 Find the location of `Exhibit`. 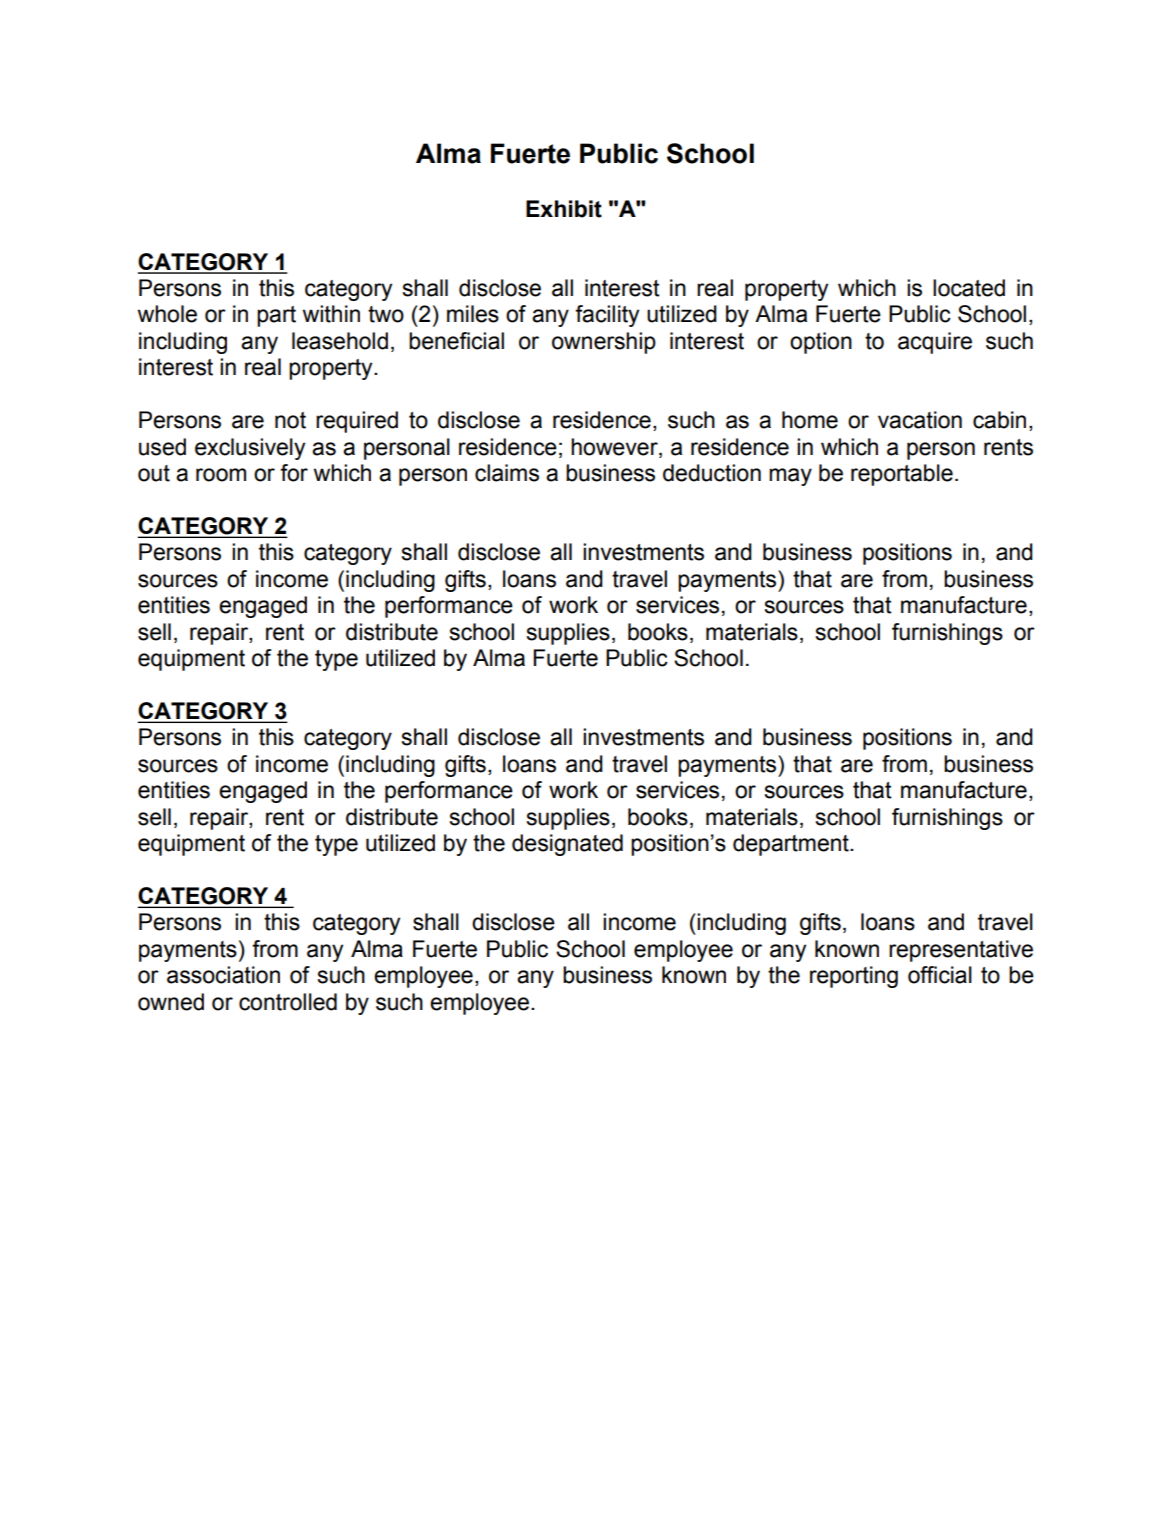

Exhibit is located at coordinates (564, 209).
